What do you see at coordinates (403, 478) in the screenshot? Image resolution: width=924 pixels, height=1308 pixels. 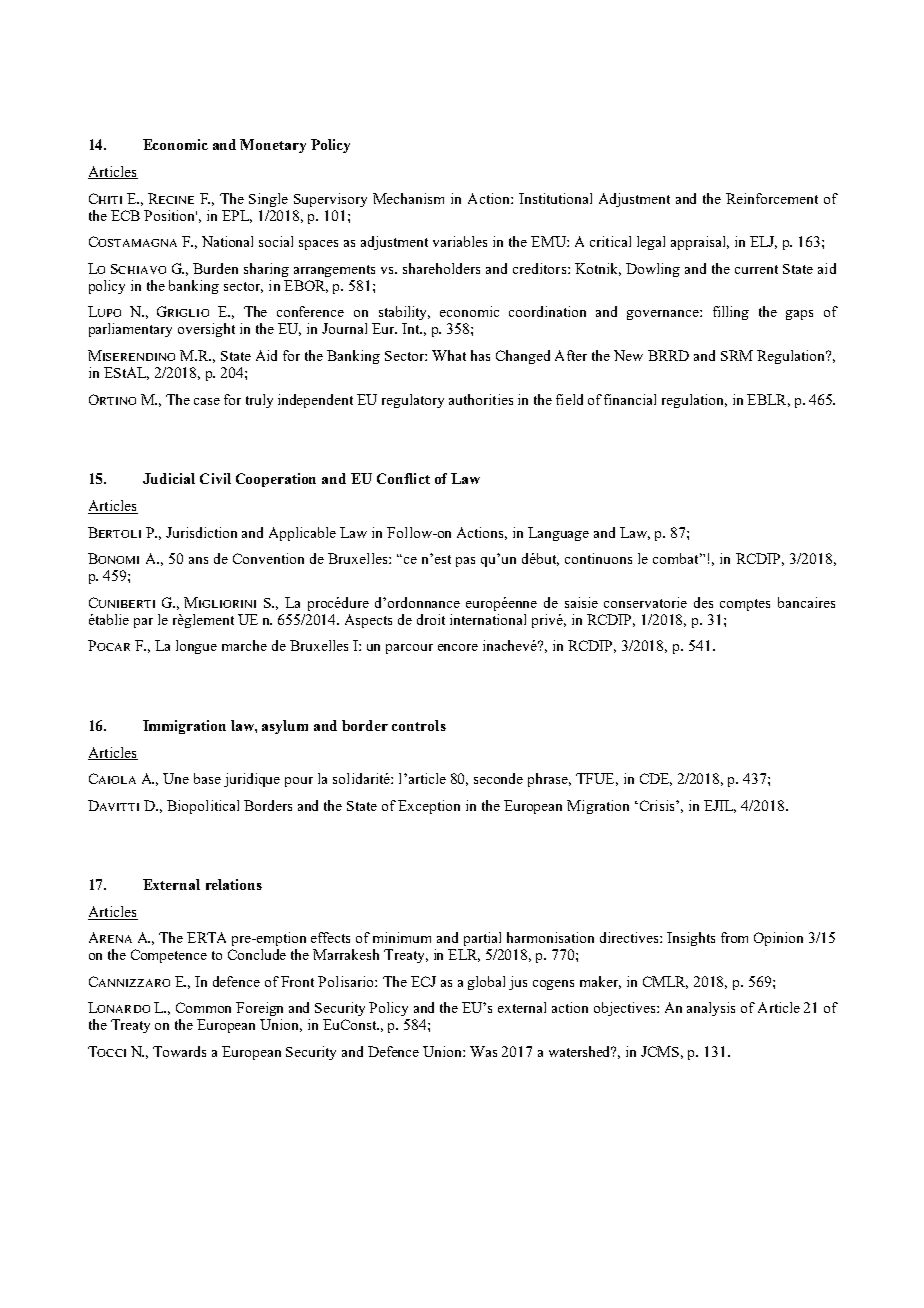 I see `Conflict` at bounding box center [403, 478].
